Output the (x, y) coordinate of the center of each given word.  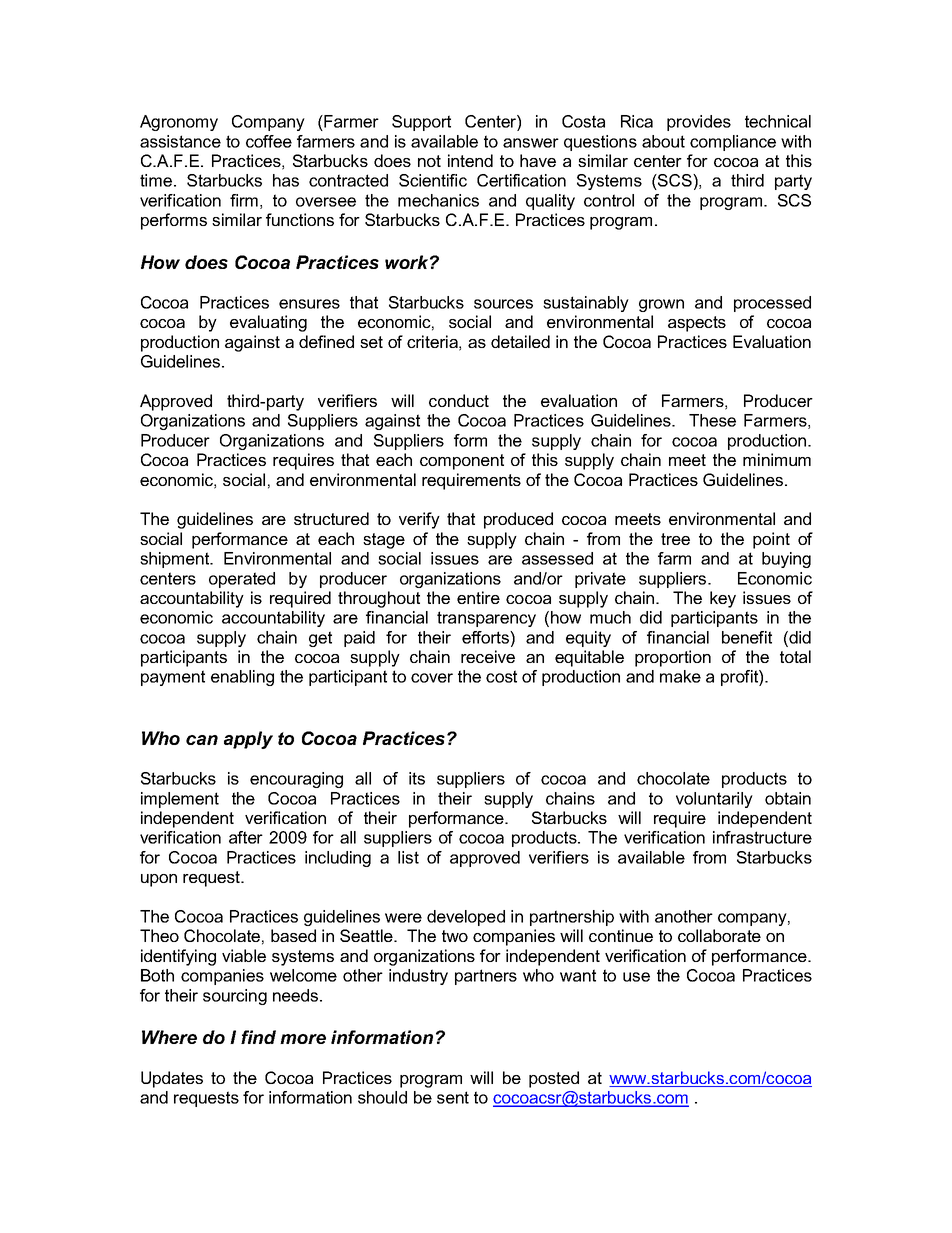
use (636, 977)
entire (478, 597)
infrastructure (762, 837)
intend (470, 160)
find (258, 1037)
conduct (459, 400)
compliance (733, 143)
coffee (269, 141)
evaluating (268, 323)
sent (453, 1097)
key (723, 599)
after (246, 837)
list (408, 857)
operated (242, 580)
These (712, 420)
